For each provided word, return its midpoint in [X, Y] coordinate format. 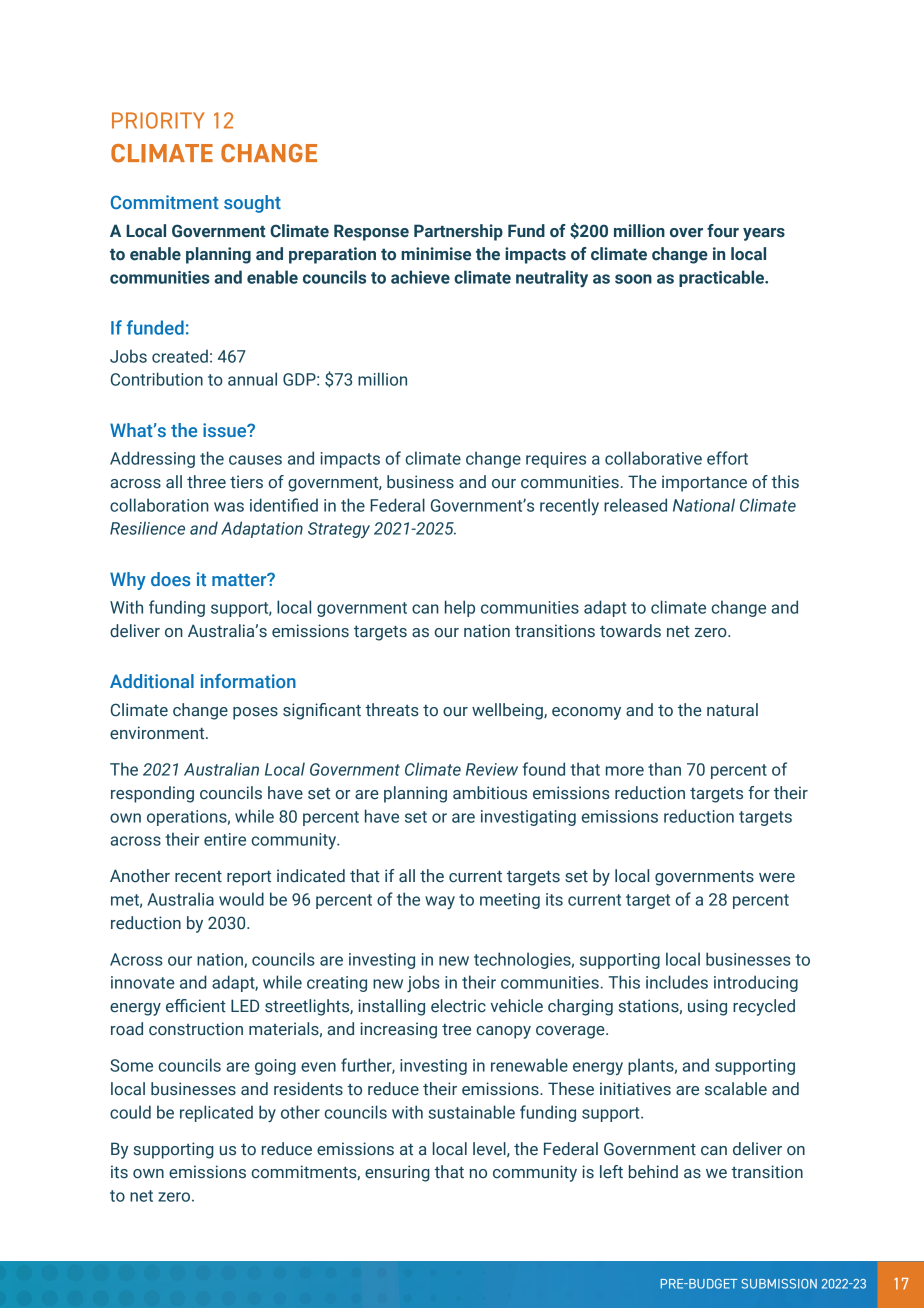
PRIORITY [158, 120]
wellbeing [508, 711]
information [248, 681]
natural [732, 710]
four [723, 231]
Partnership [458, 232]
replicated [216, 1113]
